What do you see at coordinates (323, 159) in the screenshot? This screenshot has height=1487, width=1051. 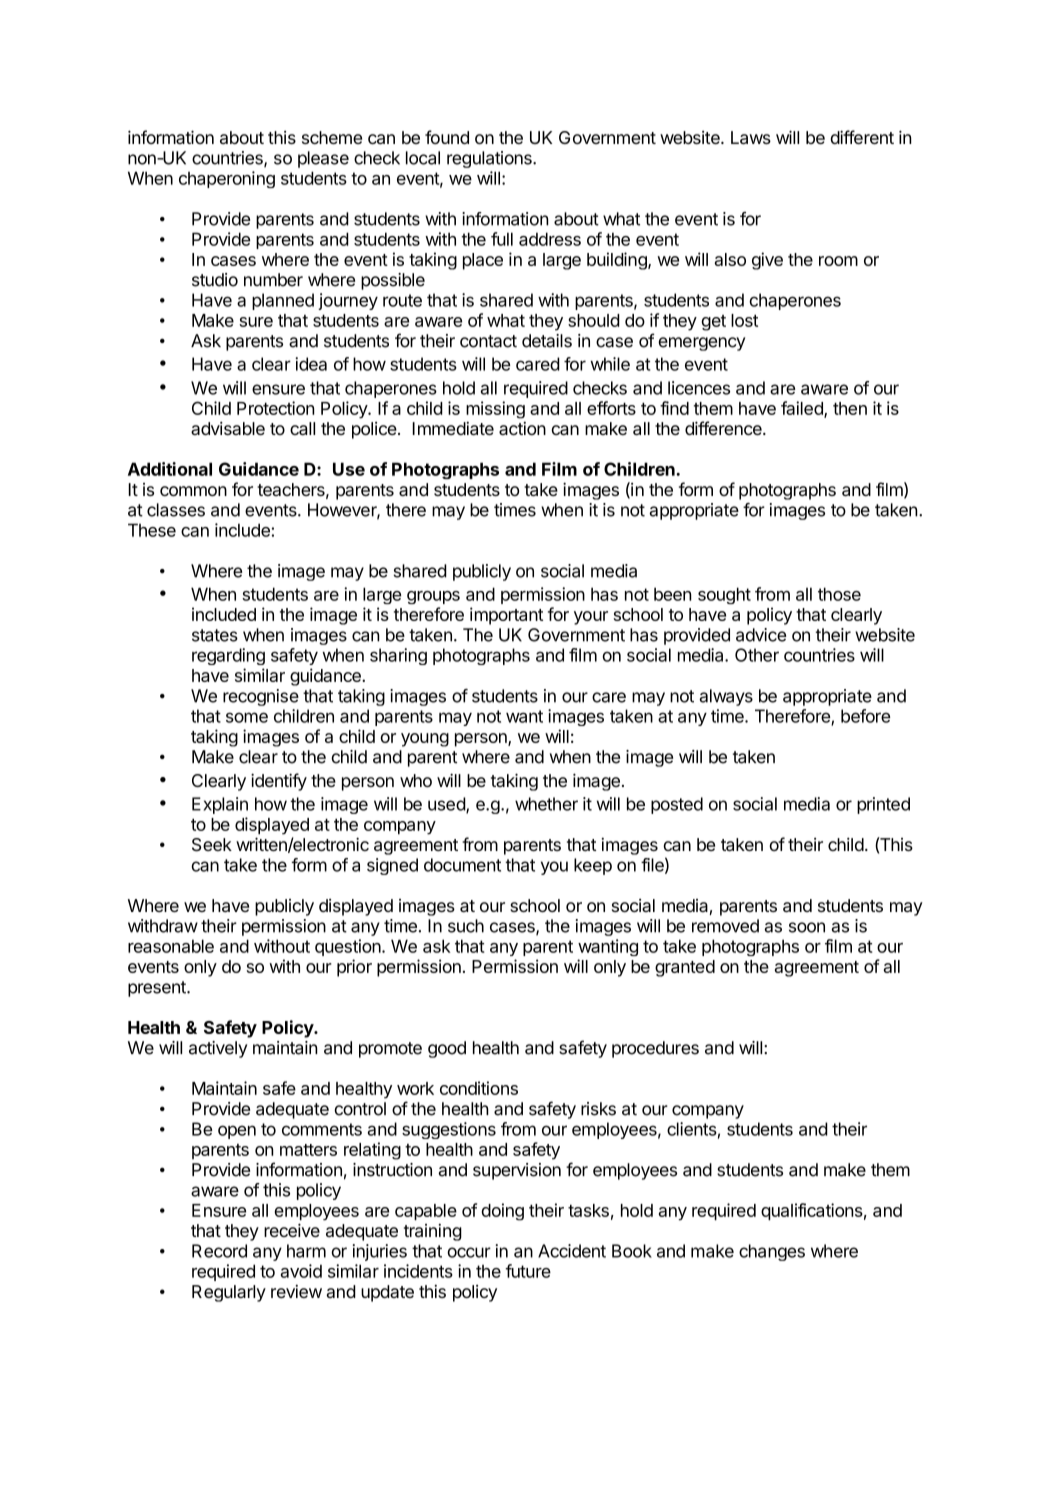 I see `please` at bounding box center [323, 159].
